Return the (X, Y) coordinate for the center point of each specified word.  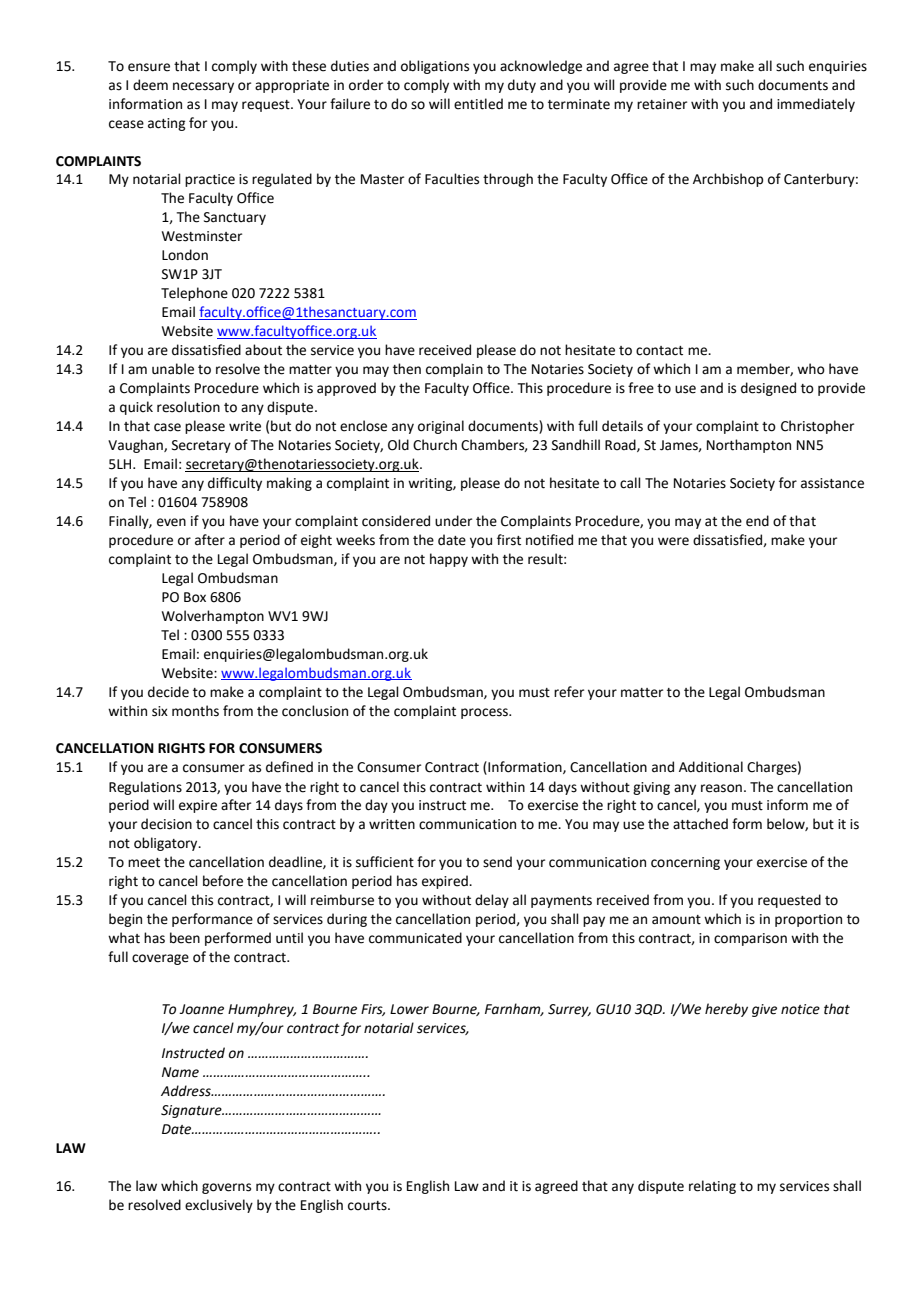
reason (721, 788)
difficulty (235, 484)
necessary (203, 87)
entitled (478, 104)
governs (226, 1188)
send (497, 862)
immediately (816, 105)
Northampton (749, 446)
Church (435, 445)
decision (166, 824)
